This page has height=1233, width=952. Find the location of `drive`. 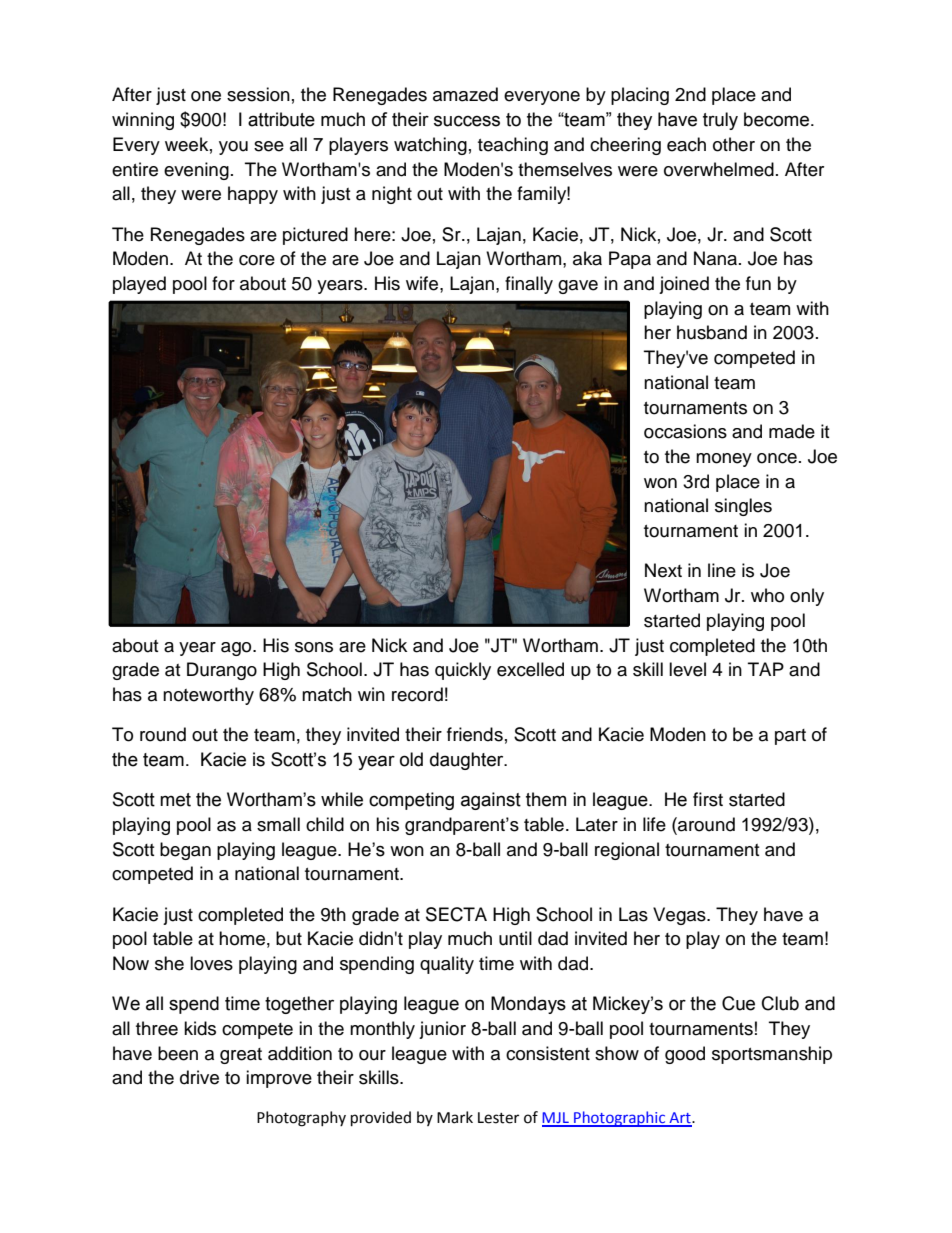

drive is located at coordinates (199, 1077).
